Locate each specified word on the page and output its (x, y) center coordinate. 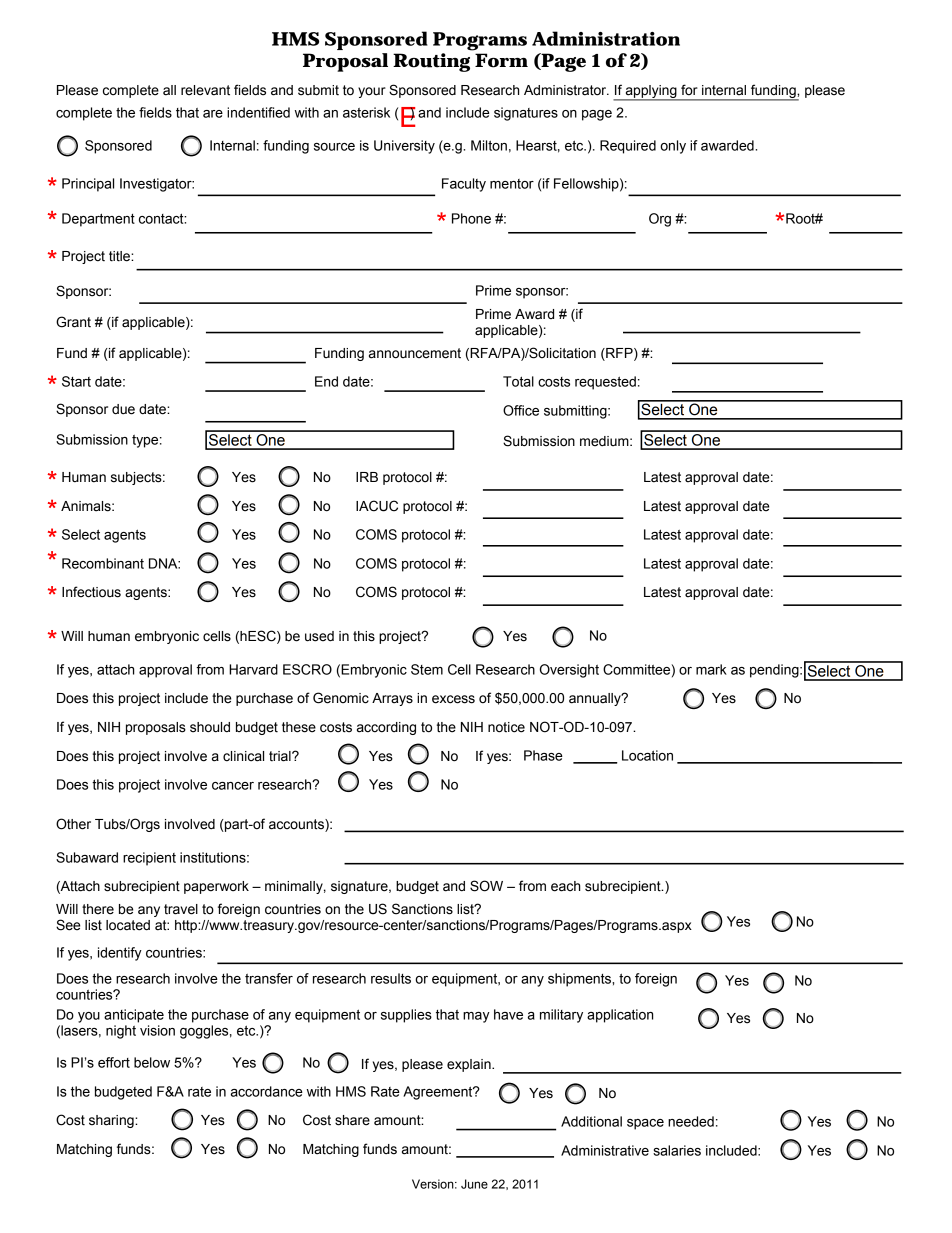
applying (651, 92)
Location (647, 755)
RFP (619, 354)
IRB (367, 477)
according (386, 728)
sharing (112, 1121)
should (210, 727)
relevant (205, 90)
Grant (73, 322)
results (391, 978)
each (565, 886)
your (372, 92)
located (128, 925)
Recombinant (103, 563)
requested (605, 383)
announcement (415, 353)
